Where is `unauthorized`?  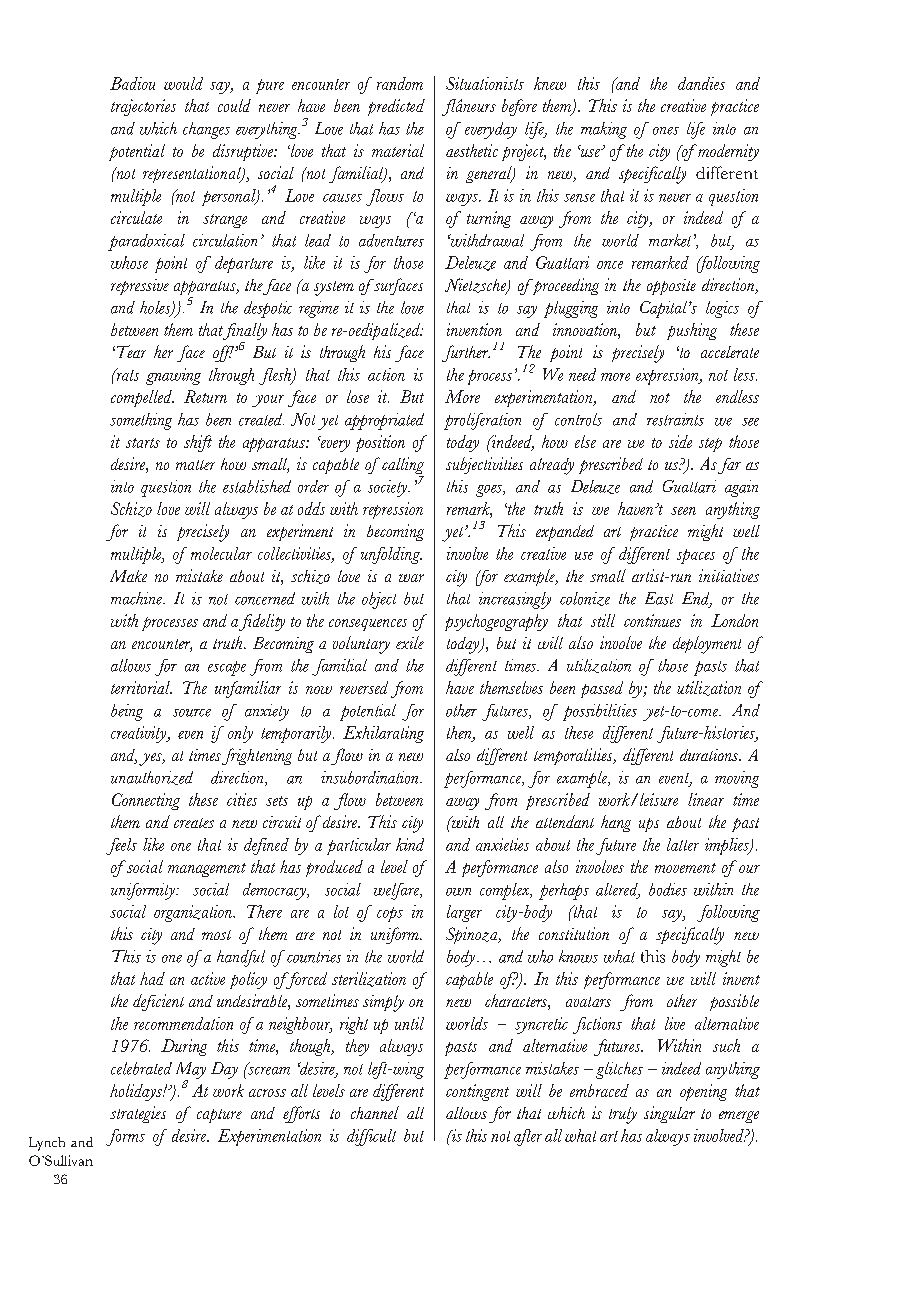
unauthorized is located at coordinates (152, 778).
